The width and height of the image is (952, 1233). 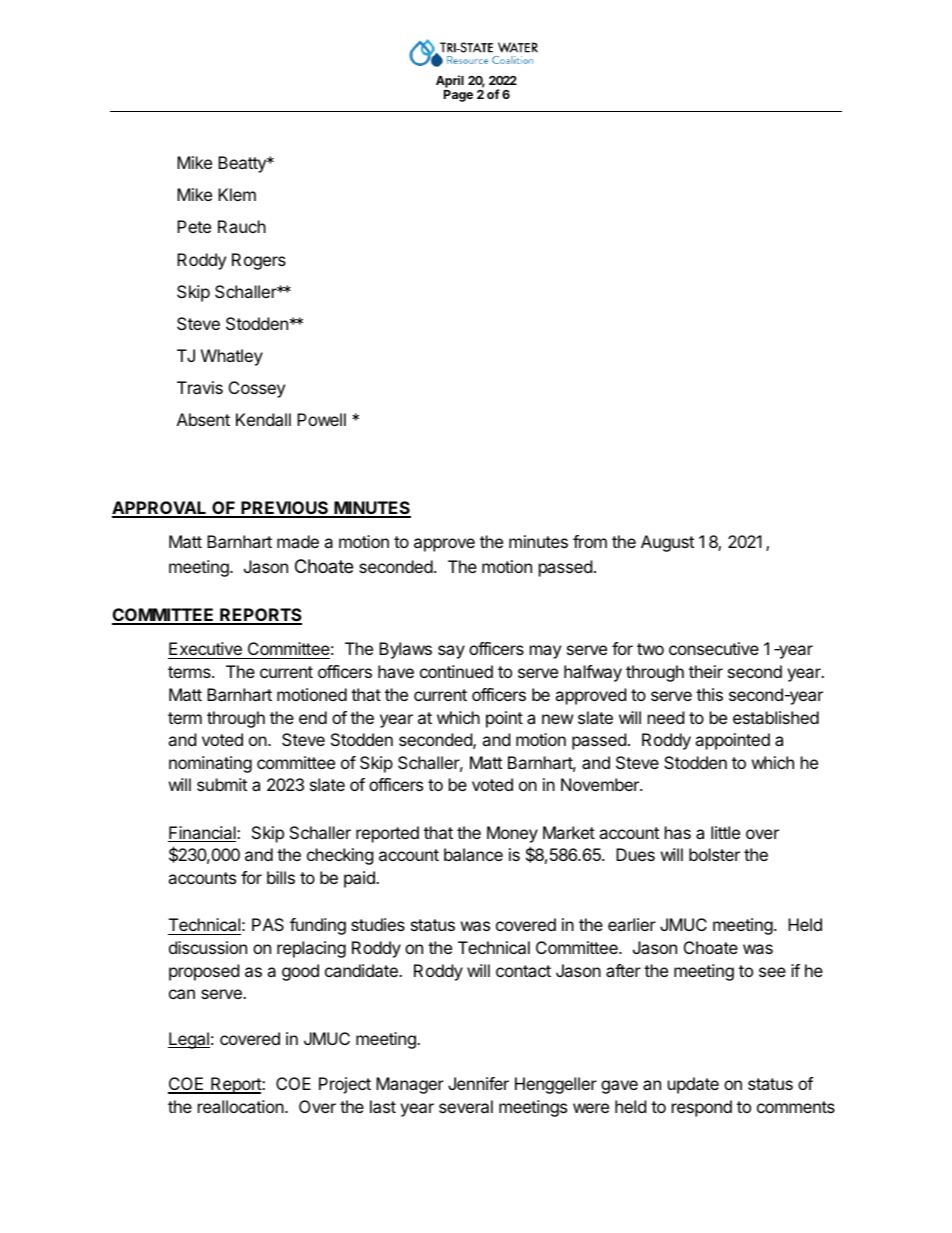 What do you see at coordinates (450, 81) in the image?
I see `April` at bounding box center [450, 81].
